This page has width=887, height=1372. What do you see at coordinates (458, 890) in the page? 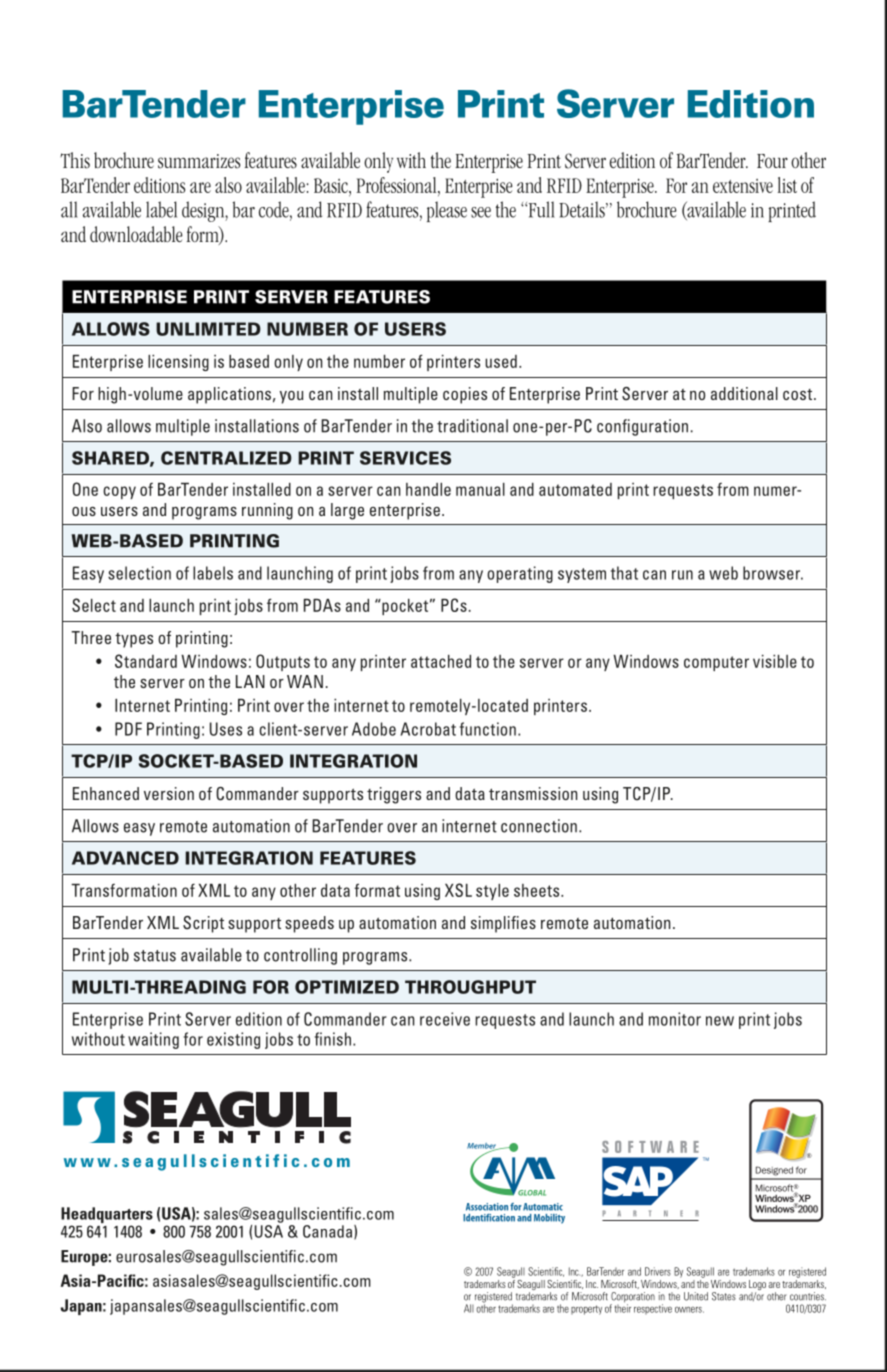
I see `XSL` at bounding box center [458, 890].
